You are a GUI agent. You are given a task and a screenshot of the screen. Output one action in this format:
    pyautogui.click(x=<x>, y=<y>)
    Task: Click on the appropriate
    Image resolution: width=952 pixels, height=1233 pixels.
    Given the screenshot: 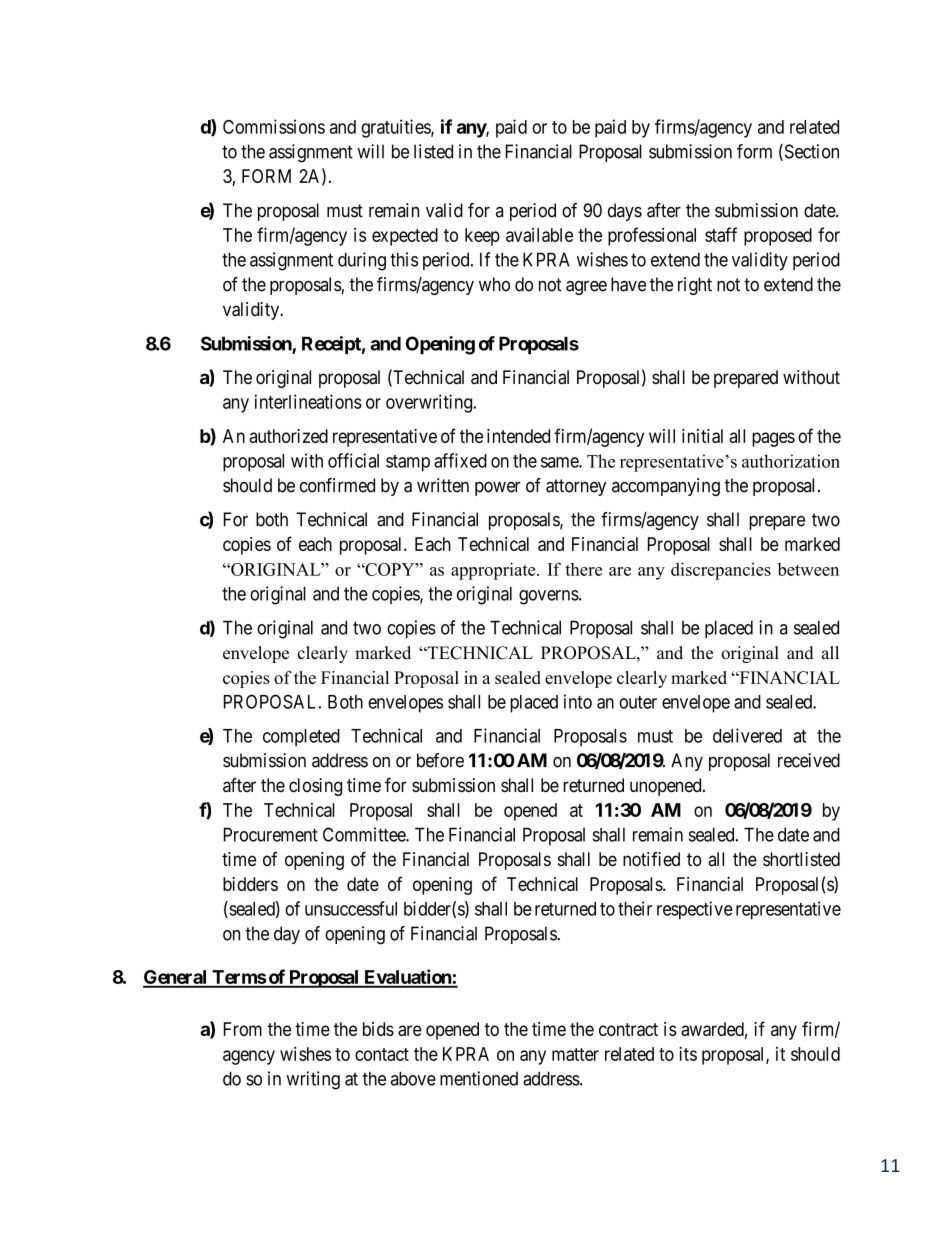 What is the action you would take?
    pyautogui.click(x=494, y=571)
